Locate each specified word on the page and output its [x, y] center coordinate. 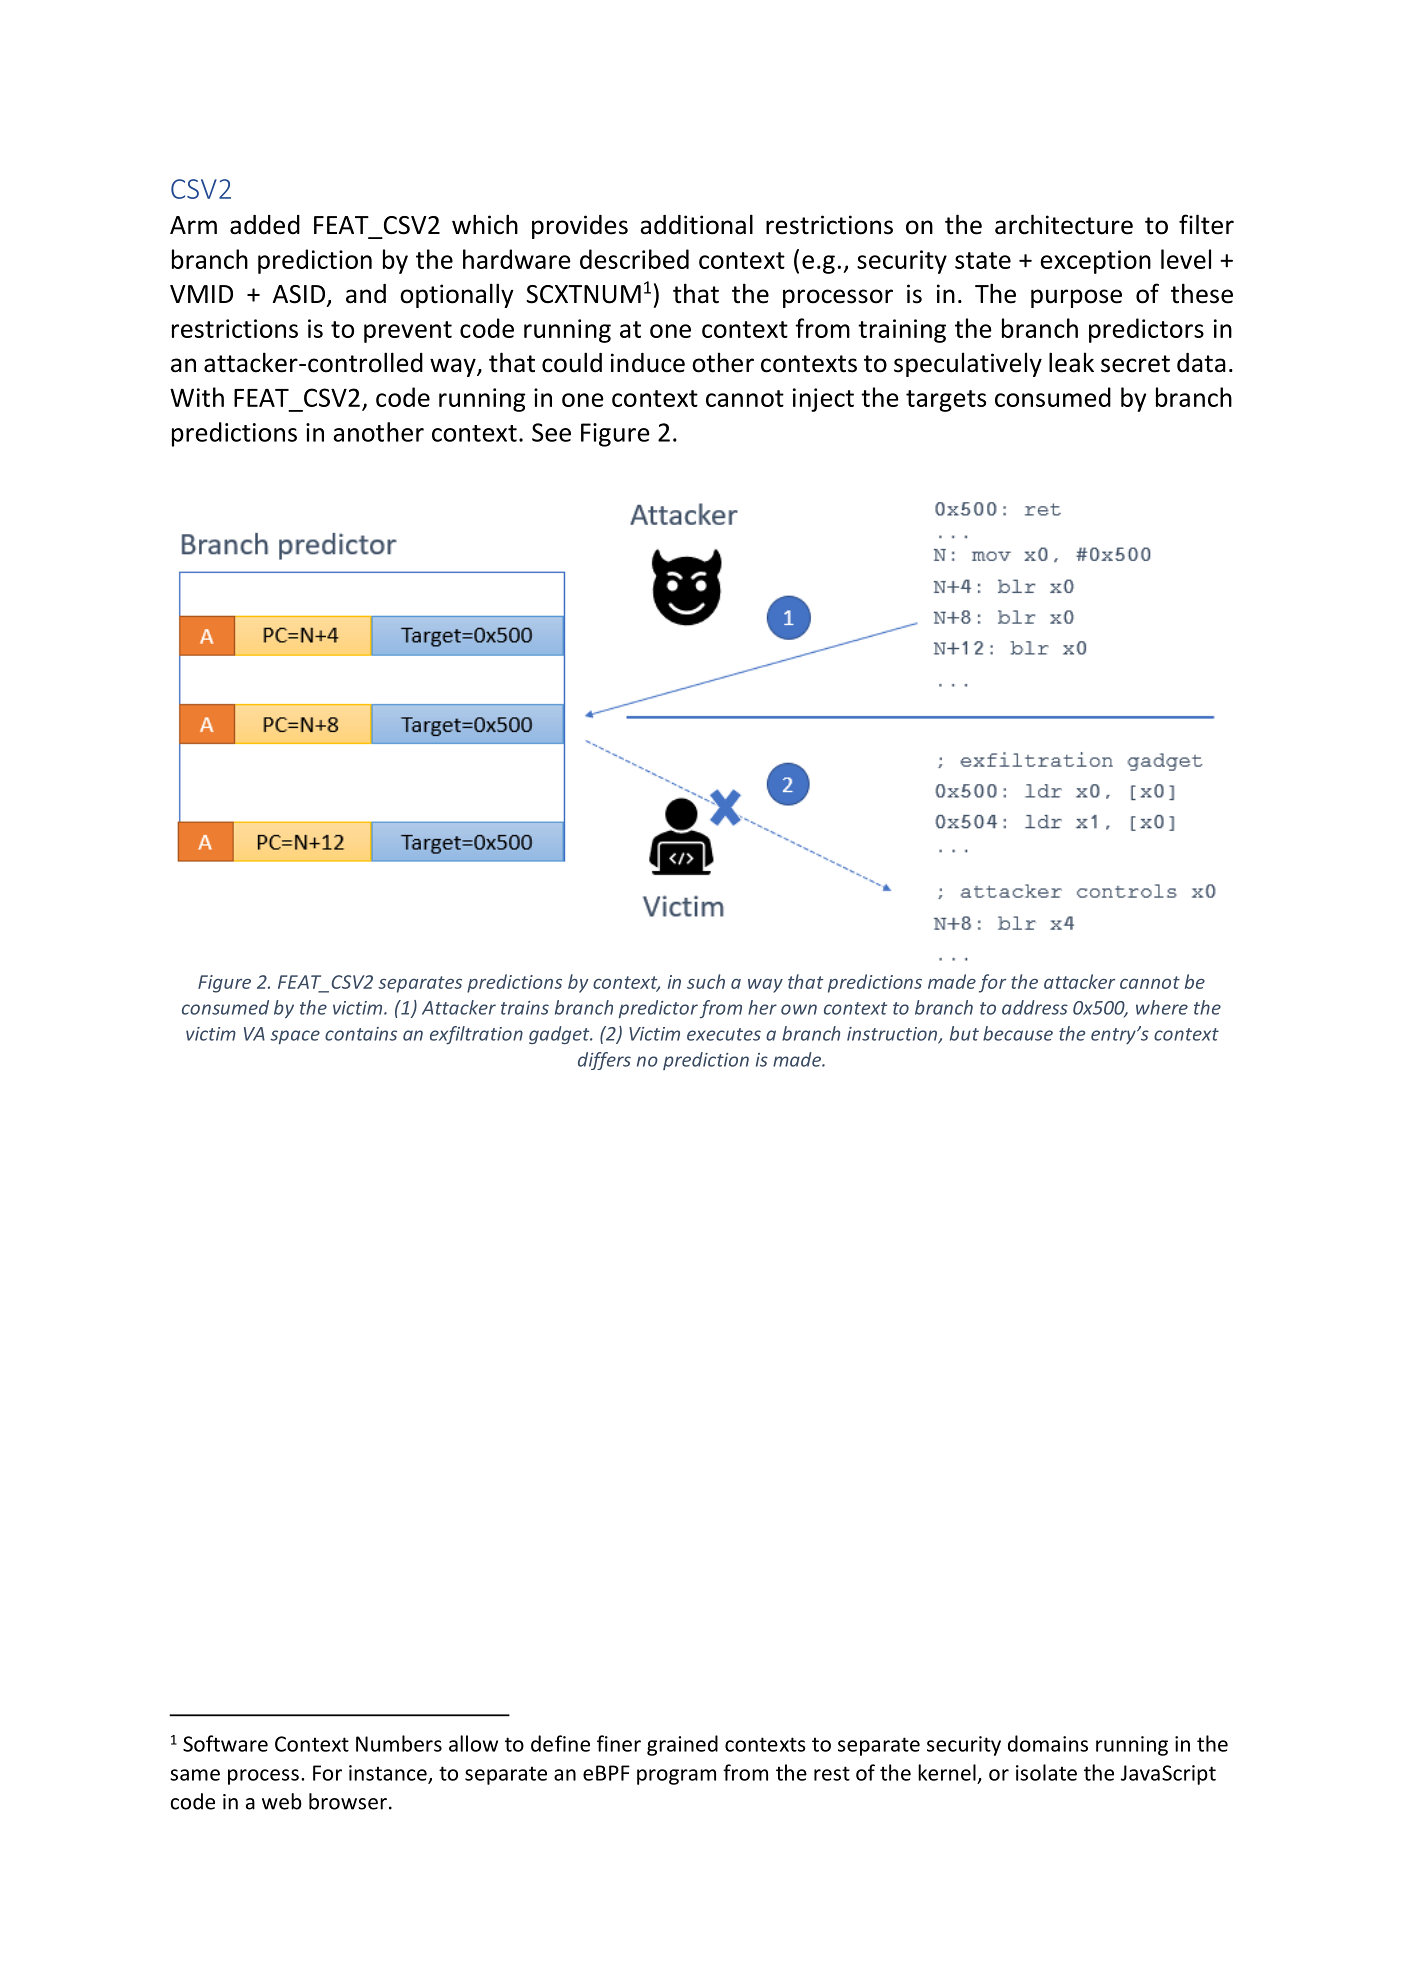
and [366, 294]
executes [724, 1034]
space [295, 1037]
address [1035, 1007]
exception [1095, 262]
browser [348, 1801]
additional [696, 224]
